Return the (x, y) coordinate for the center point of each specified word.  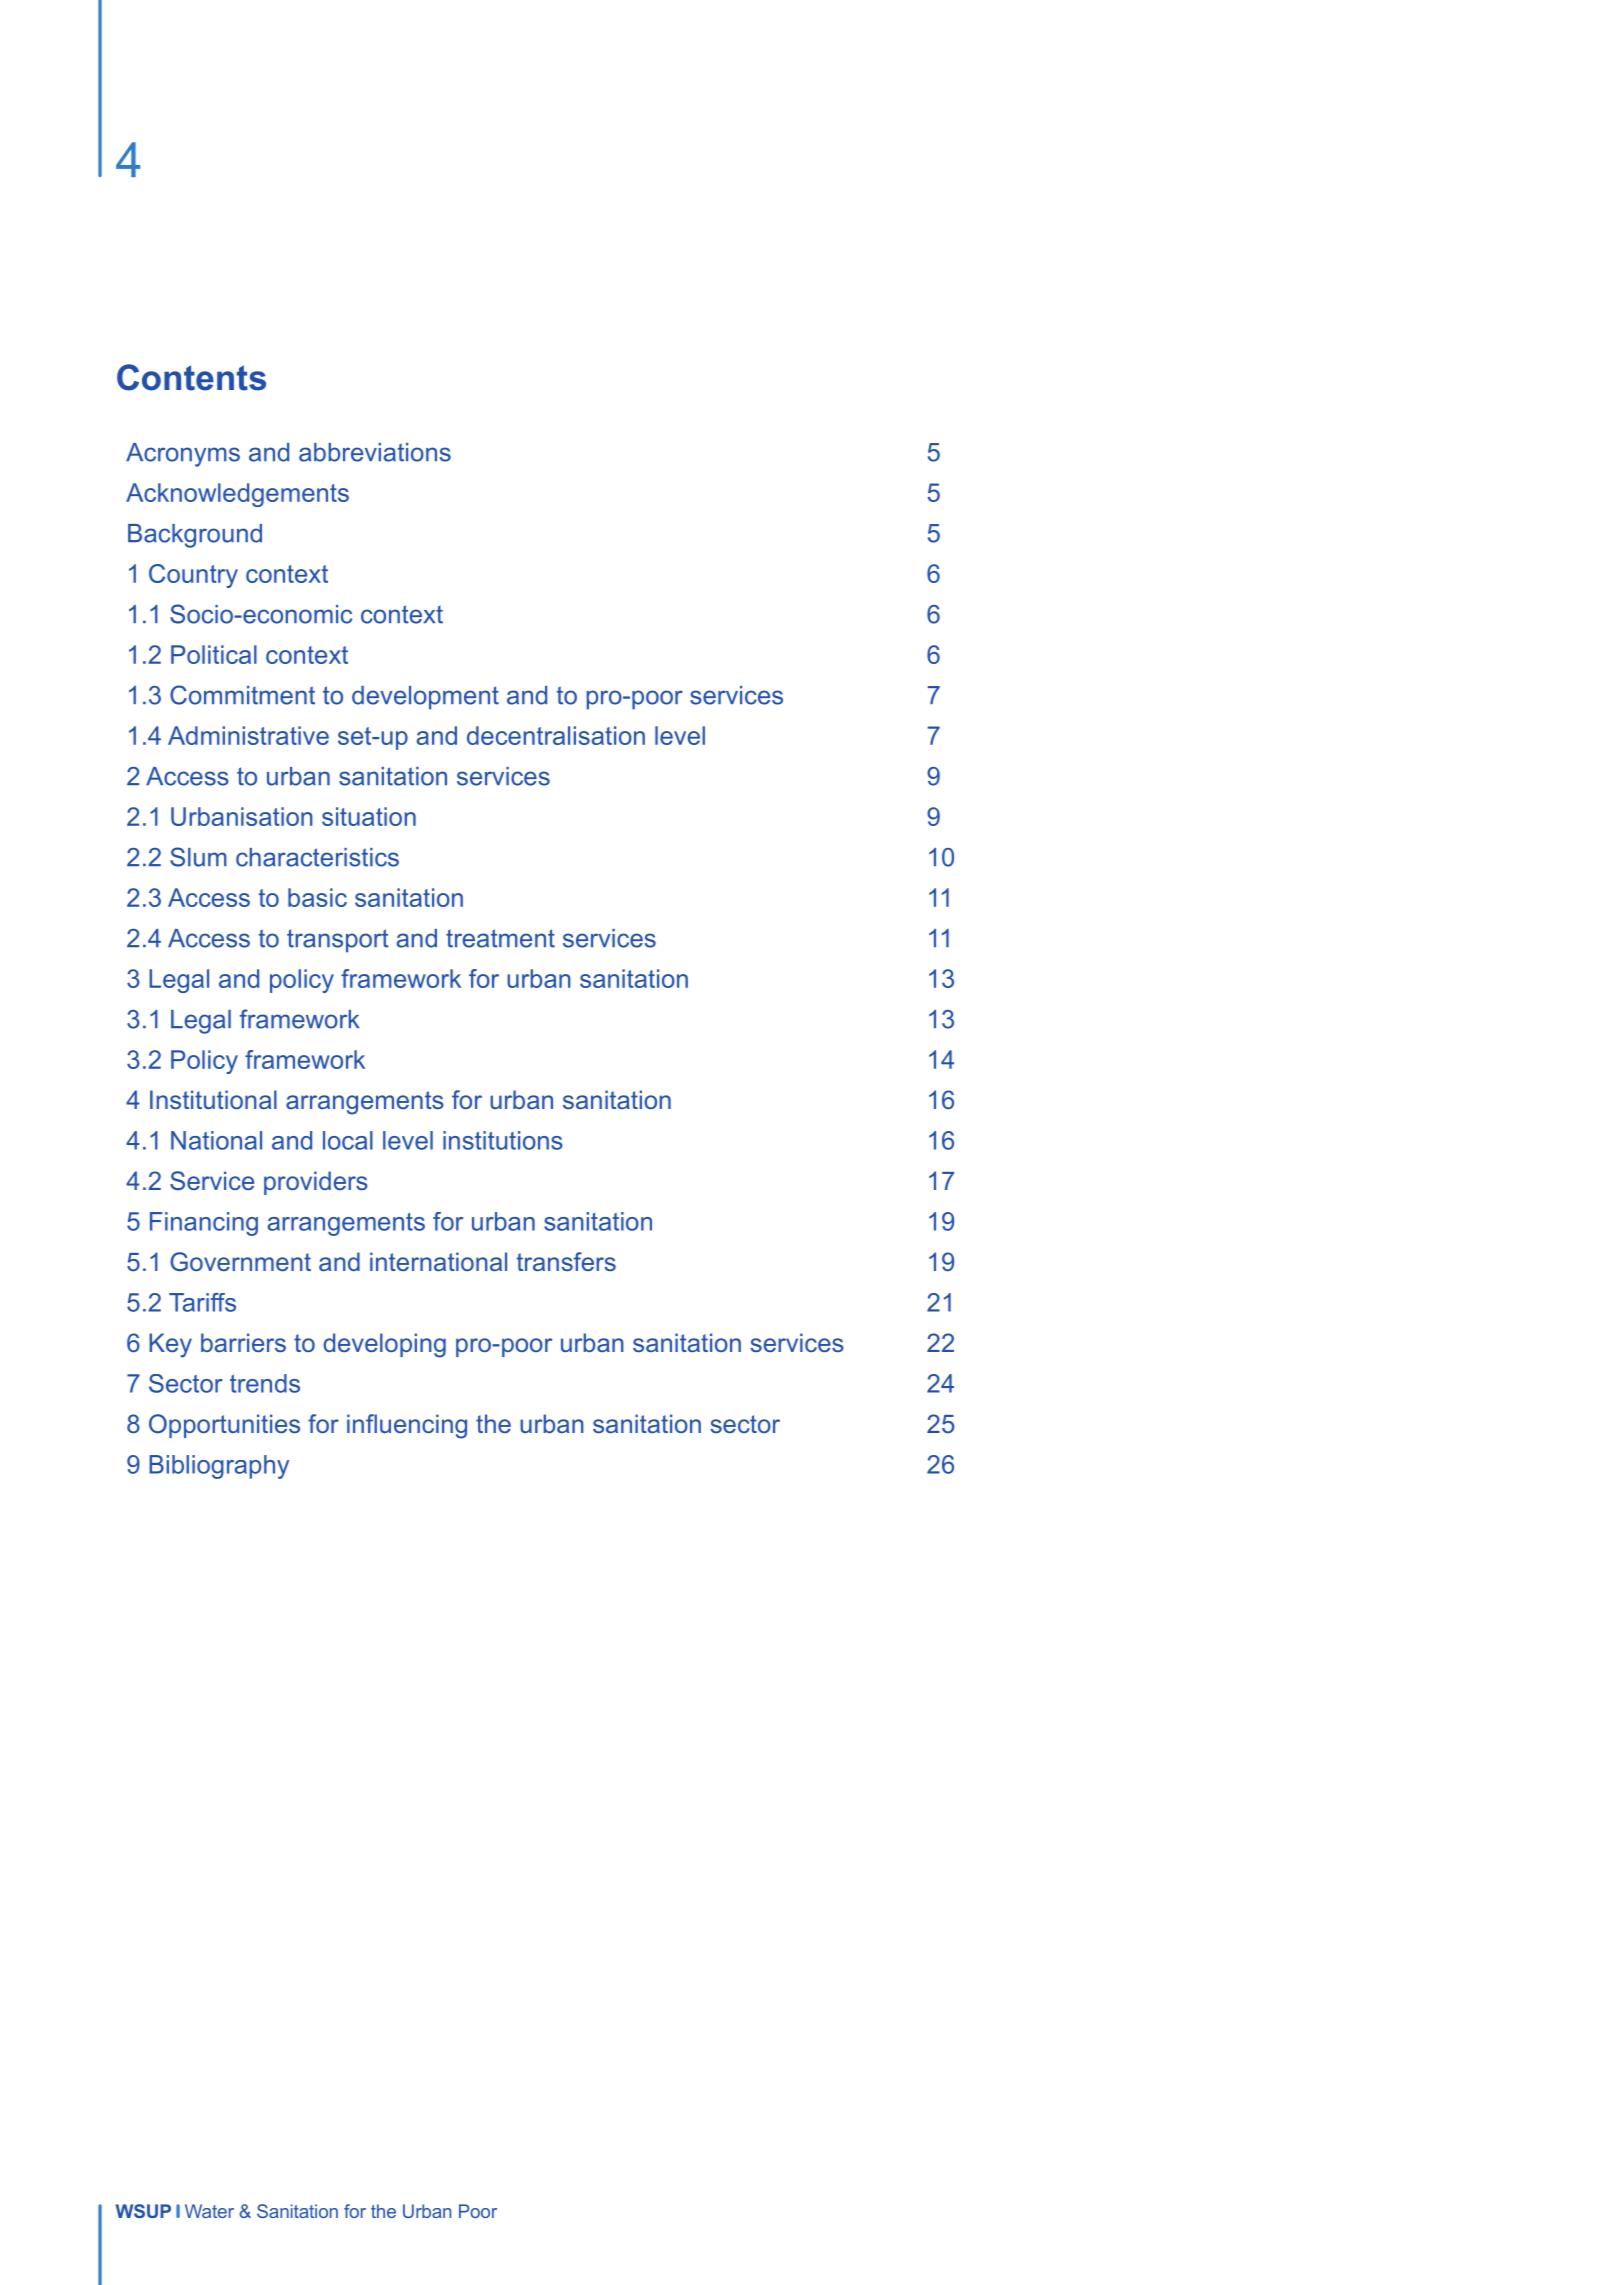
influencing (407, 1426)
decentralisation (556, 735)
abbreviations (375, 452)
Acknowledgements (237, 495)
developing (384, 1345)
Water (209, 2211)
